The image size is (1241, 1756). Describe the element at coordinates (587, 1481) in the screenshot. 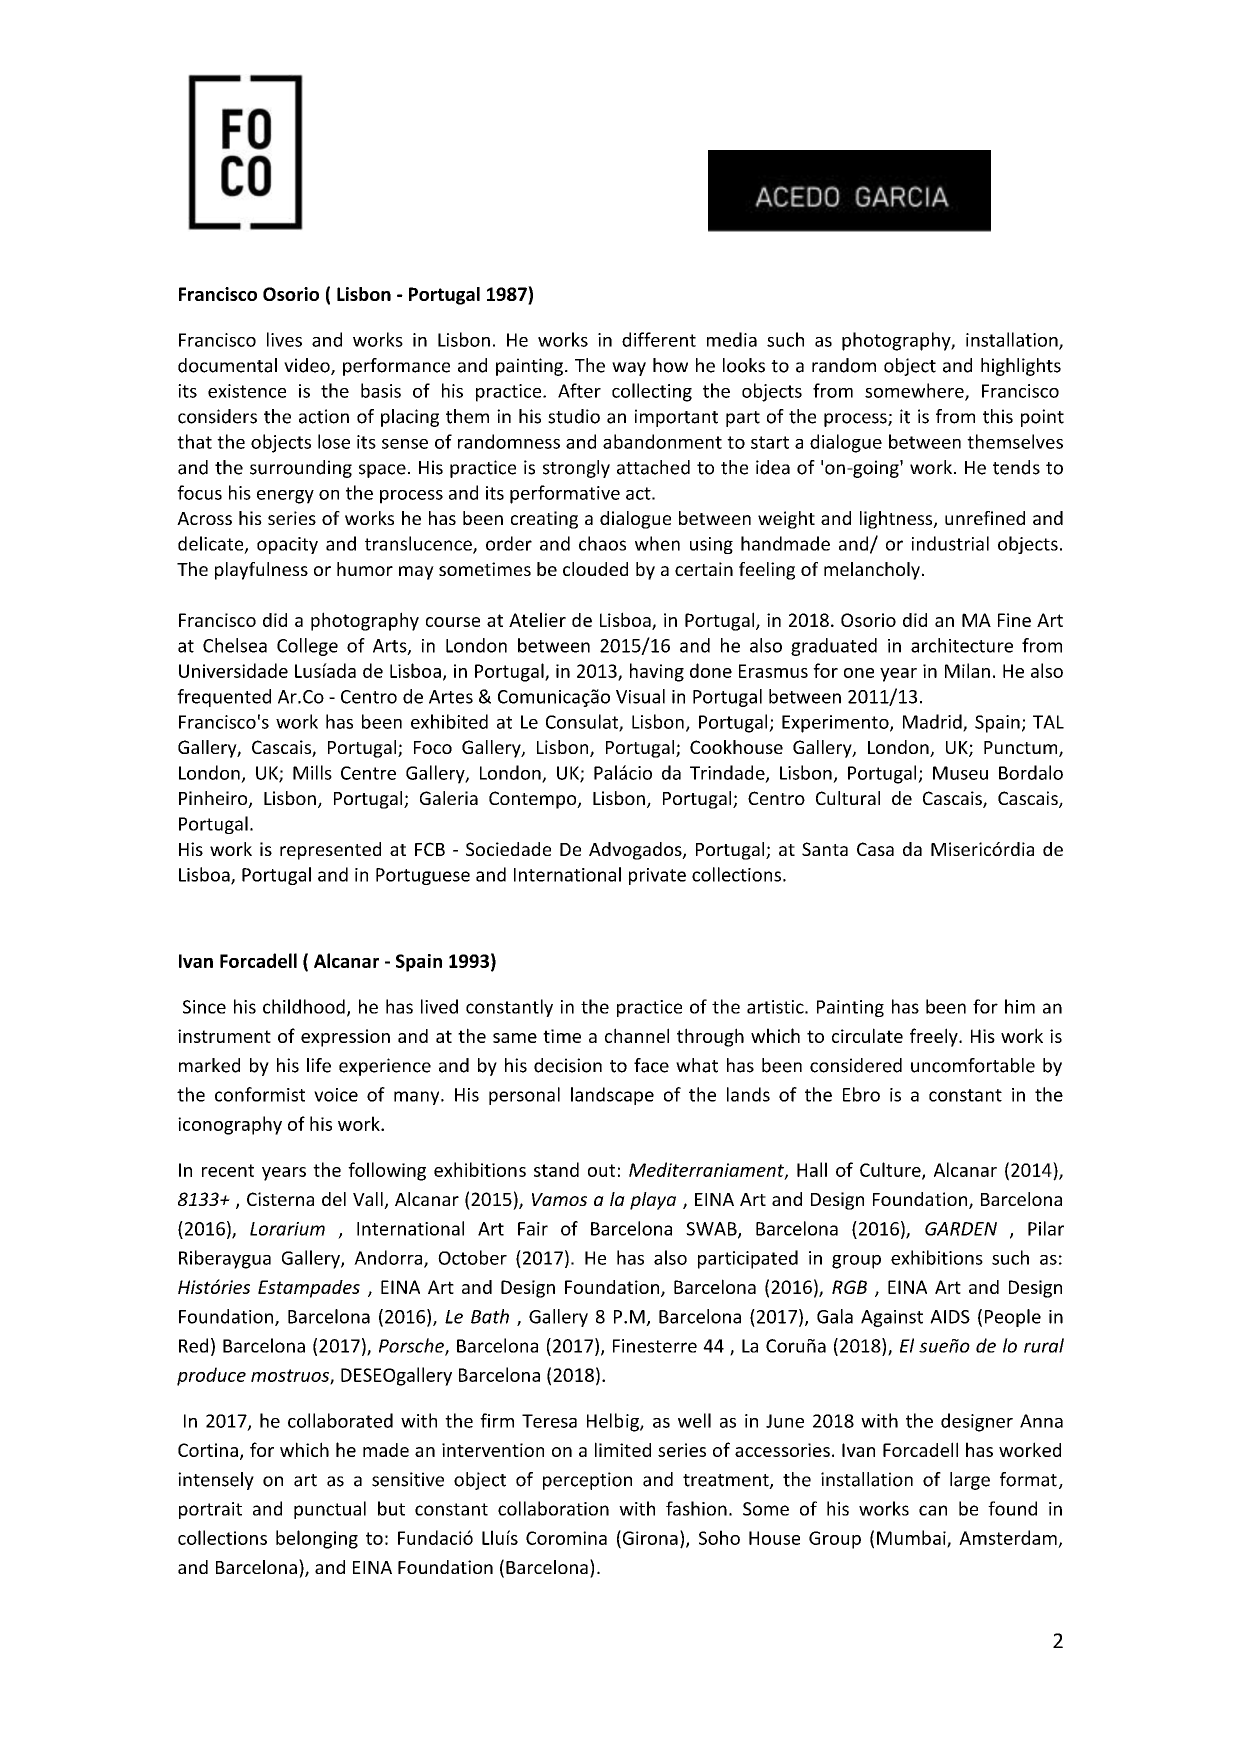

I see `perception` at that location.
